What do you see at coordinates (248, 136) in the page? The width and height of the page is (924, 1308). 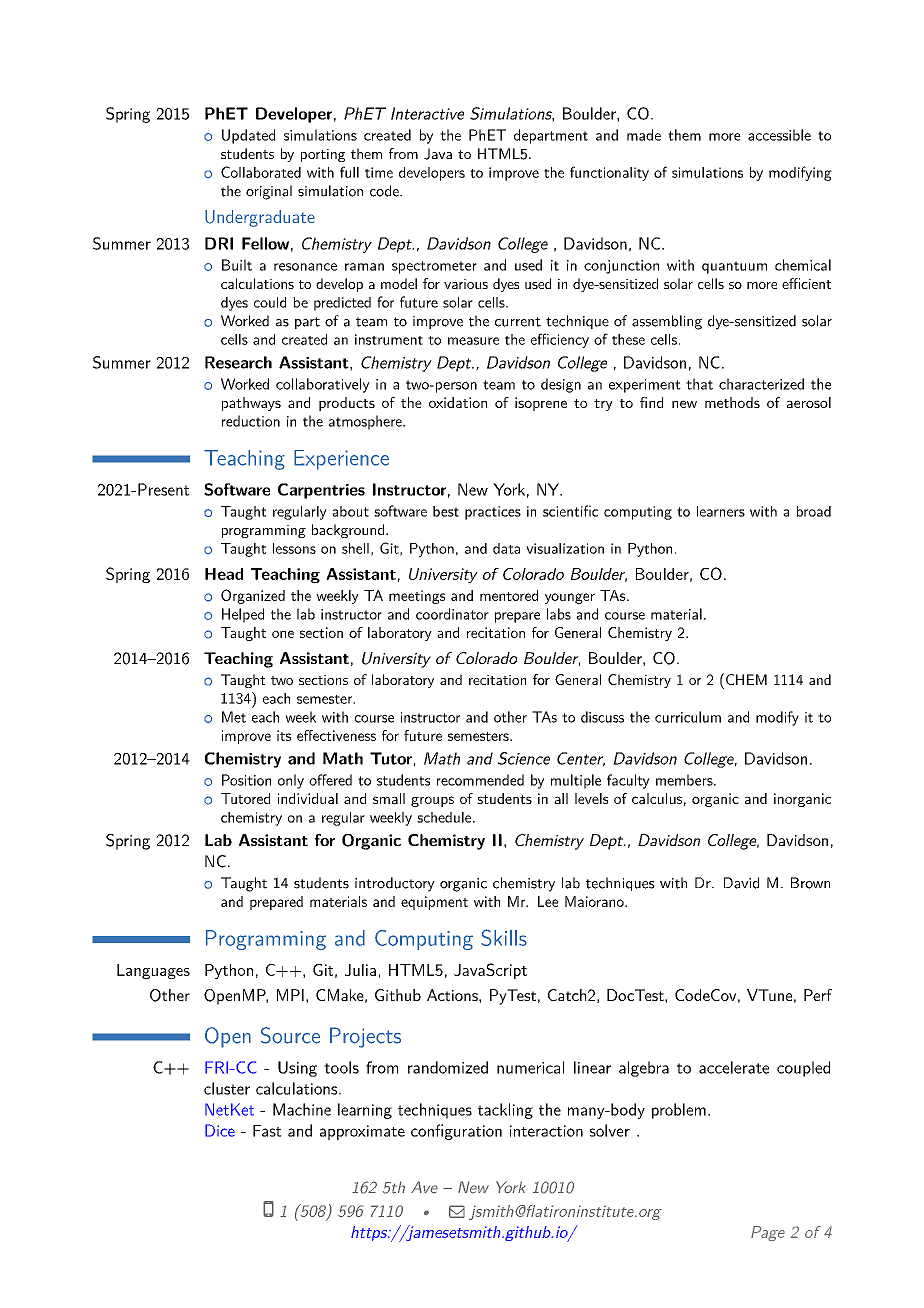 I see `Updated` at bounding box center [248, 136].
